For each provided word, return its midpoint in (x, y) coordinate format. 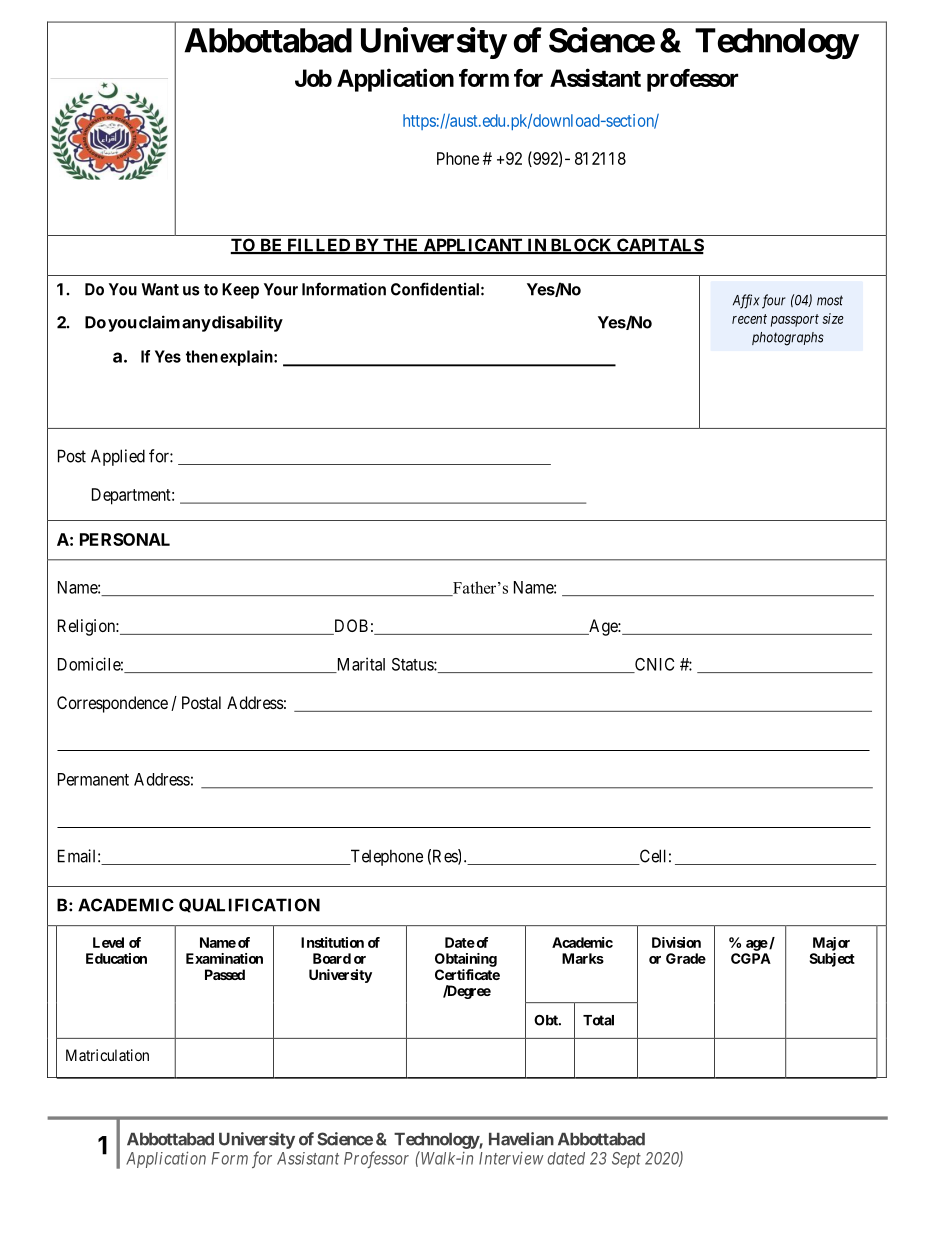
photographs (787, 339)
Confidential (435, 289)
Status (413, 664)
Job (313, 78)
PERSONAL (125, 539)
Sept (626, 1160)
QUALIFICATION (249, 905)
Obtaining (466, 960)
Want (160, 289)
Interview (511, 1158)
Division (676, 942)
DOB (350, 627)
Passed (225, 974)
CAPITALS (659, 246)
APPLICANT (473, 246)
